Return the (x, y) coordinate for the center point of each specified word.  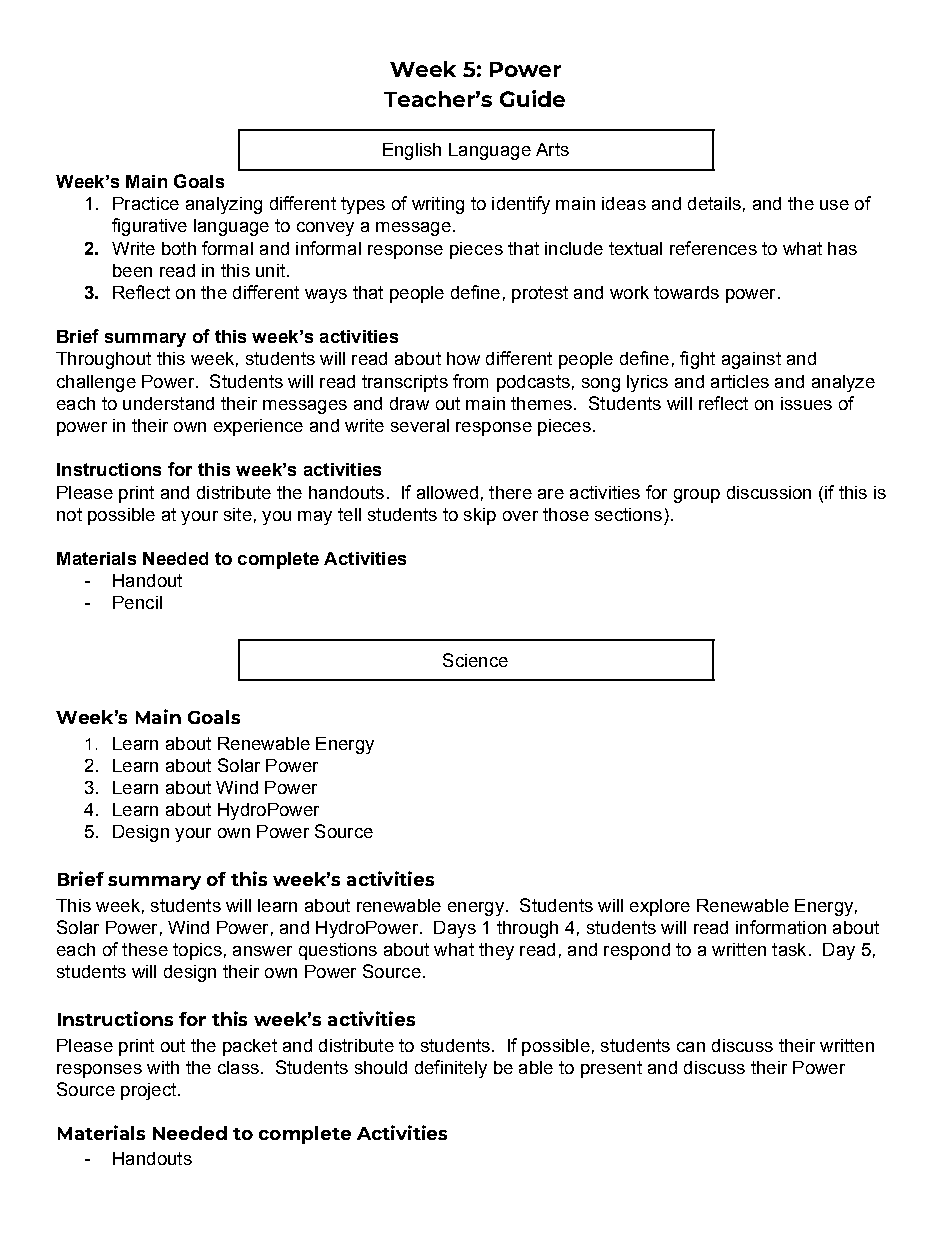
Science (475, 660)
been (132, 270)
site (238, 514)
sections (628, 514)
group (697, 496)
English (412, 151)
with (163, 1067)
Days (455, 929)
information (781, 927)
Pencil (137, 602)
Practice (146, 203)
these (145, 949)
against (751, 360)
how (463, 358)
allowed (447, 492)
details (714, 203)
